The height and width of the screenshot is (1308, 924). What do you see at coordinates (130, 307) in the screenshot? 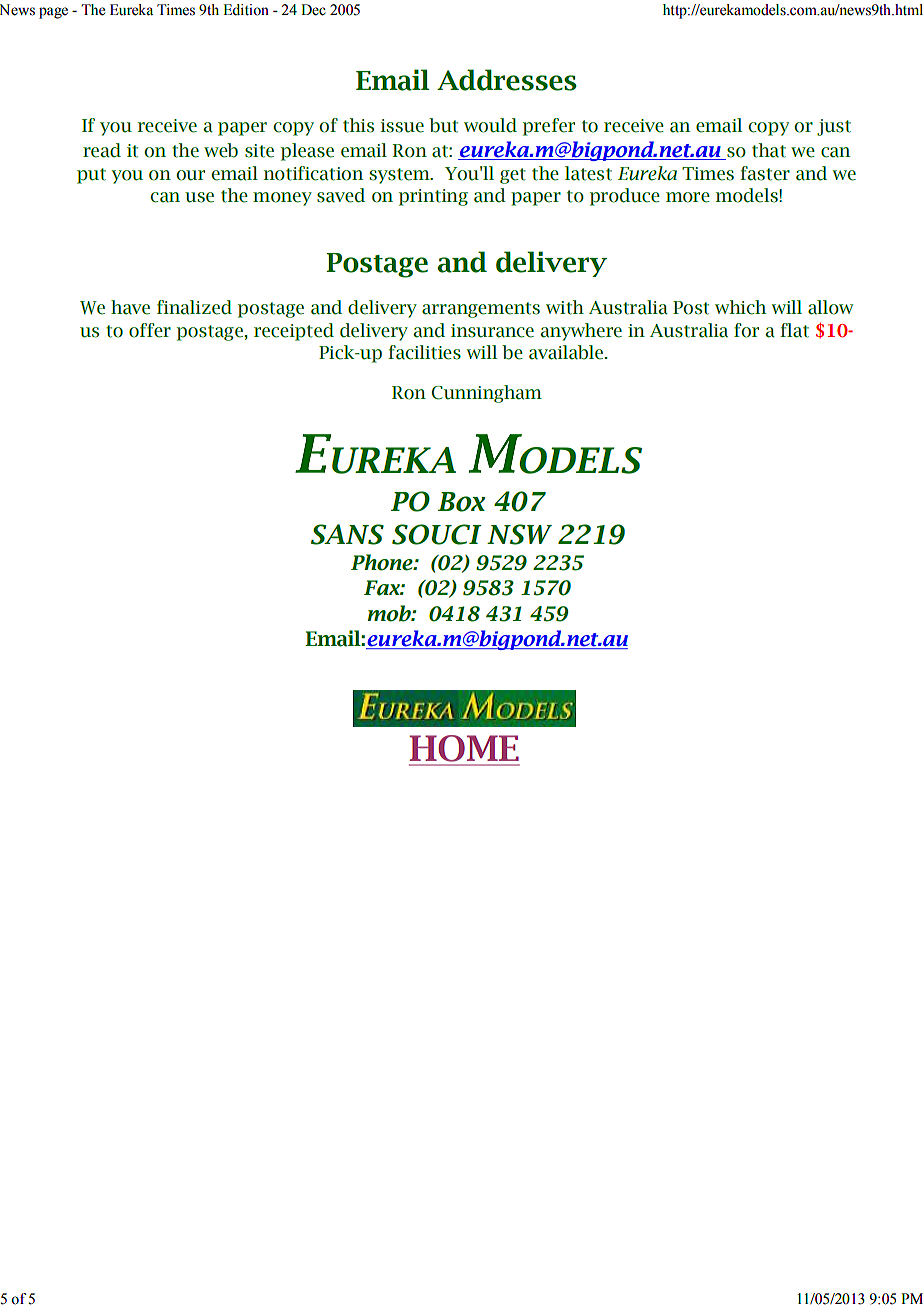
I see `have` at bounding box center [130, 307].
